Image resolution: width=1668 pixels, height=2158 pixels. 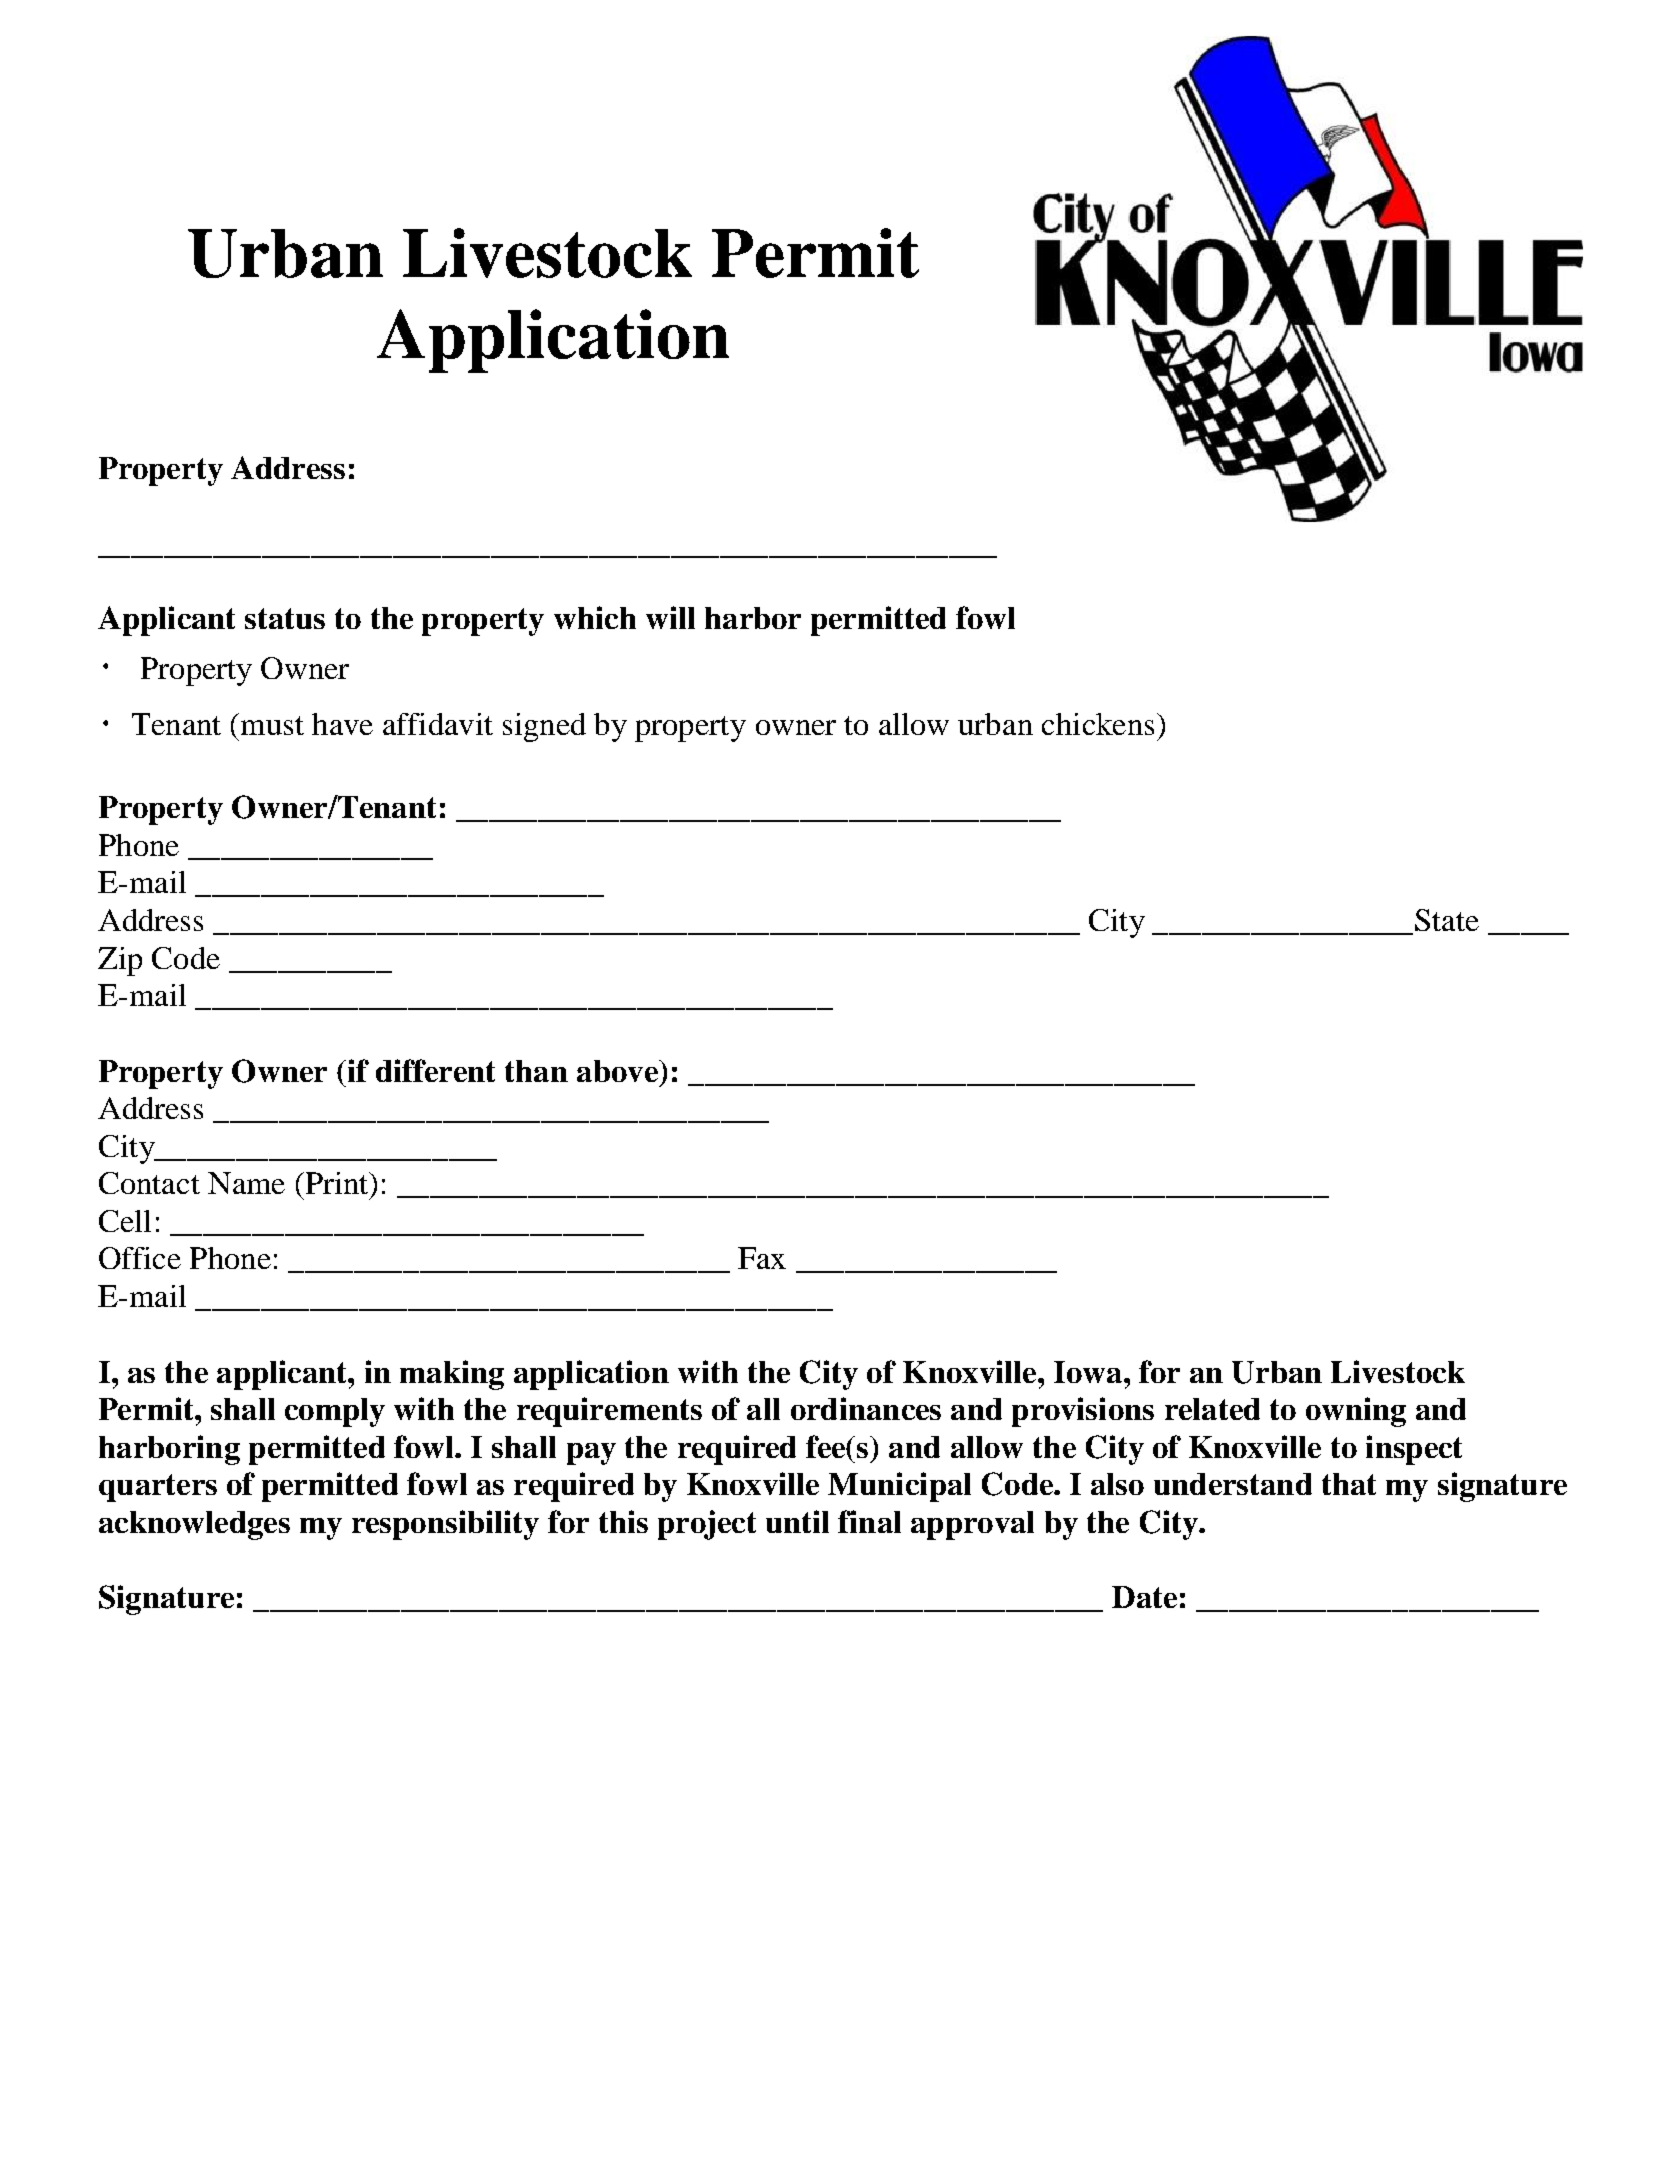 What do you see at coordinates (285, 618) in the screenshot?
I see `status` at bounding box center [285, 618].
